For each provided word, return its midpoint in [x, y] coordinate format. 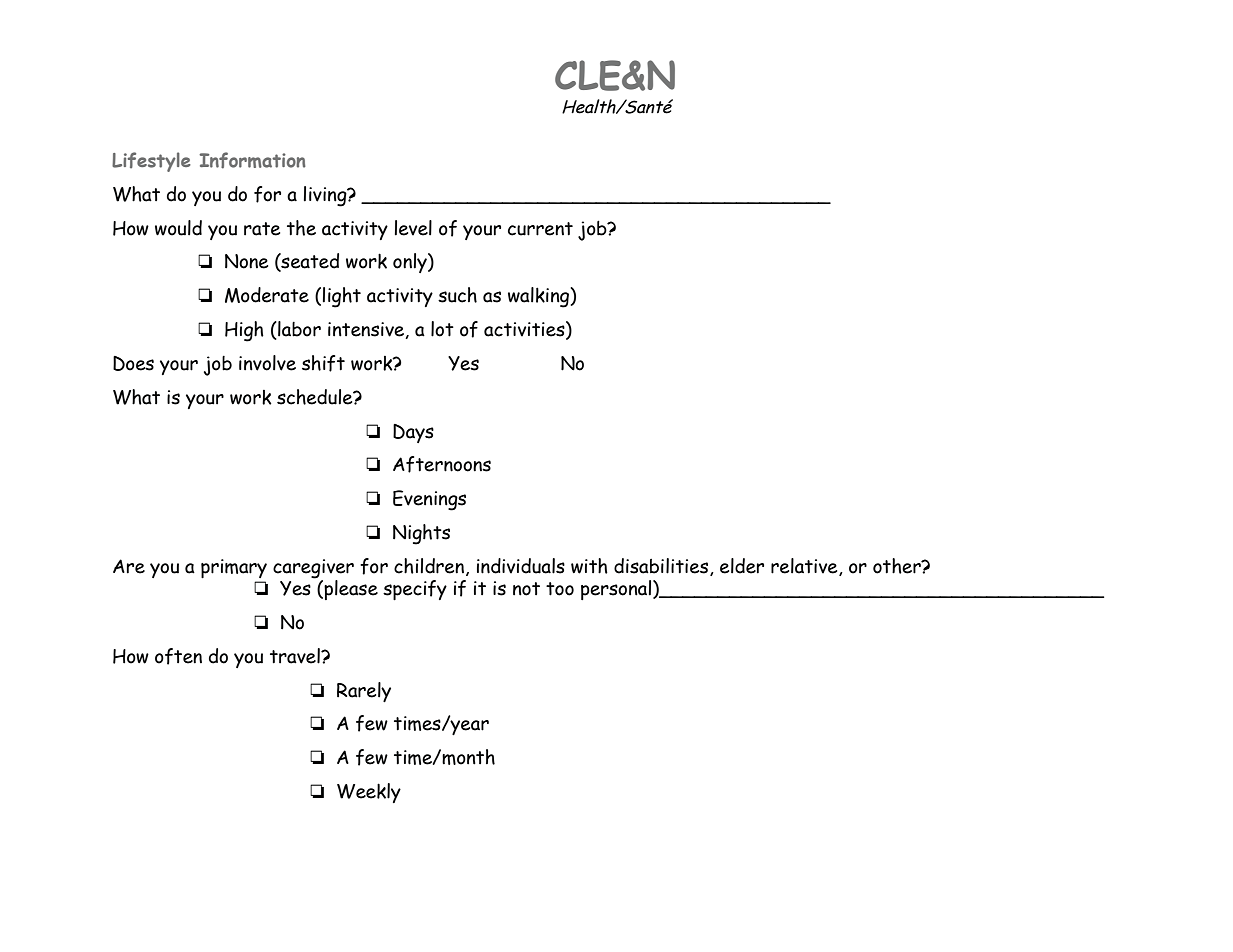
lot [442, 329]
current [540, 229]
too [560, 589]
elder [742, 566]
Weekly [369, 793]
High [244, 331]
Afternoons [442, 464]
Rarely [364, 692]
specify [415, 590]
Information [252, 160]
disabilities [661, 566]
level [413, 228]
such [457, 295]
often [178, 656]
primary [234, 568]
